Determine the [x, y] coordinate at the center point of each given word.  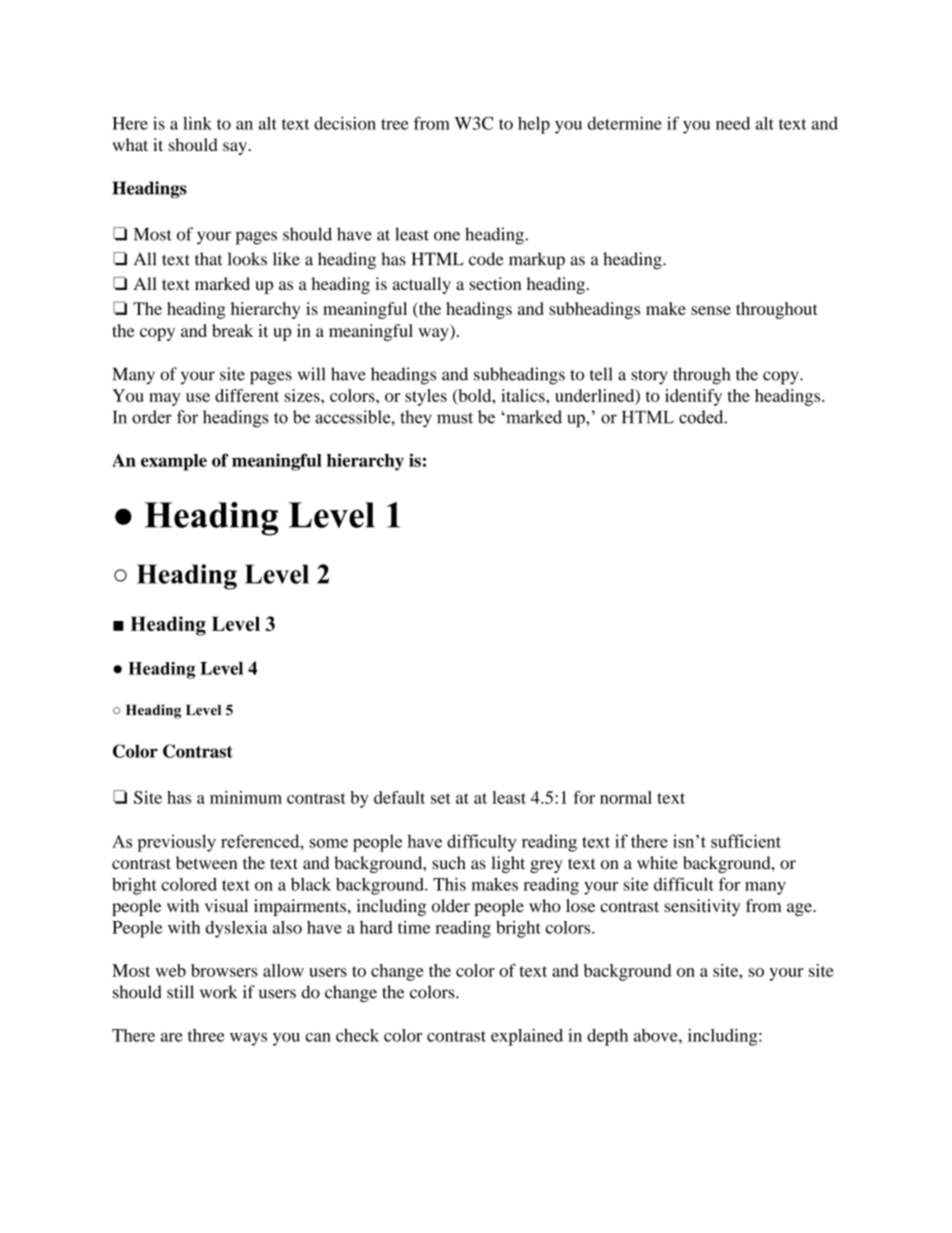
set [441, 798]
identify [693, 397]
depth [607, 1037]
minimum [246, 797]
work [218, 992]
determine [625, 123]
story [649, 377]
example [174, 462]
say [236, 148]
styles [426, 397]
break [232, 330]
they [416, 419]
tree [395, 124]
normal [626, 797]
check [357, 1035]
